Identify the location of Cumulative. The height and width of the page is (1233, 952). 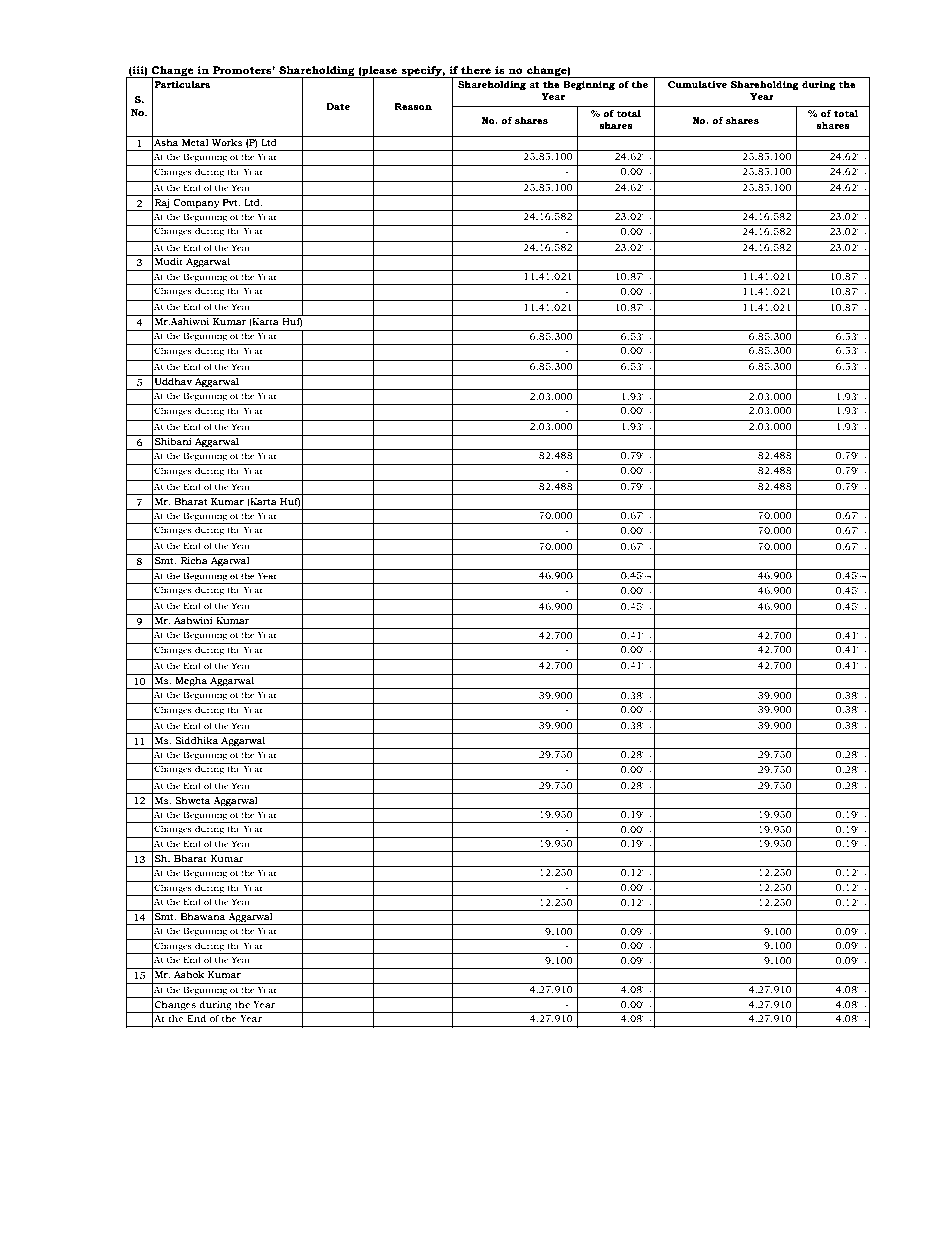
(697, 84).
